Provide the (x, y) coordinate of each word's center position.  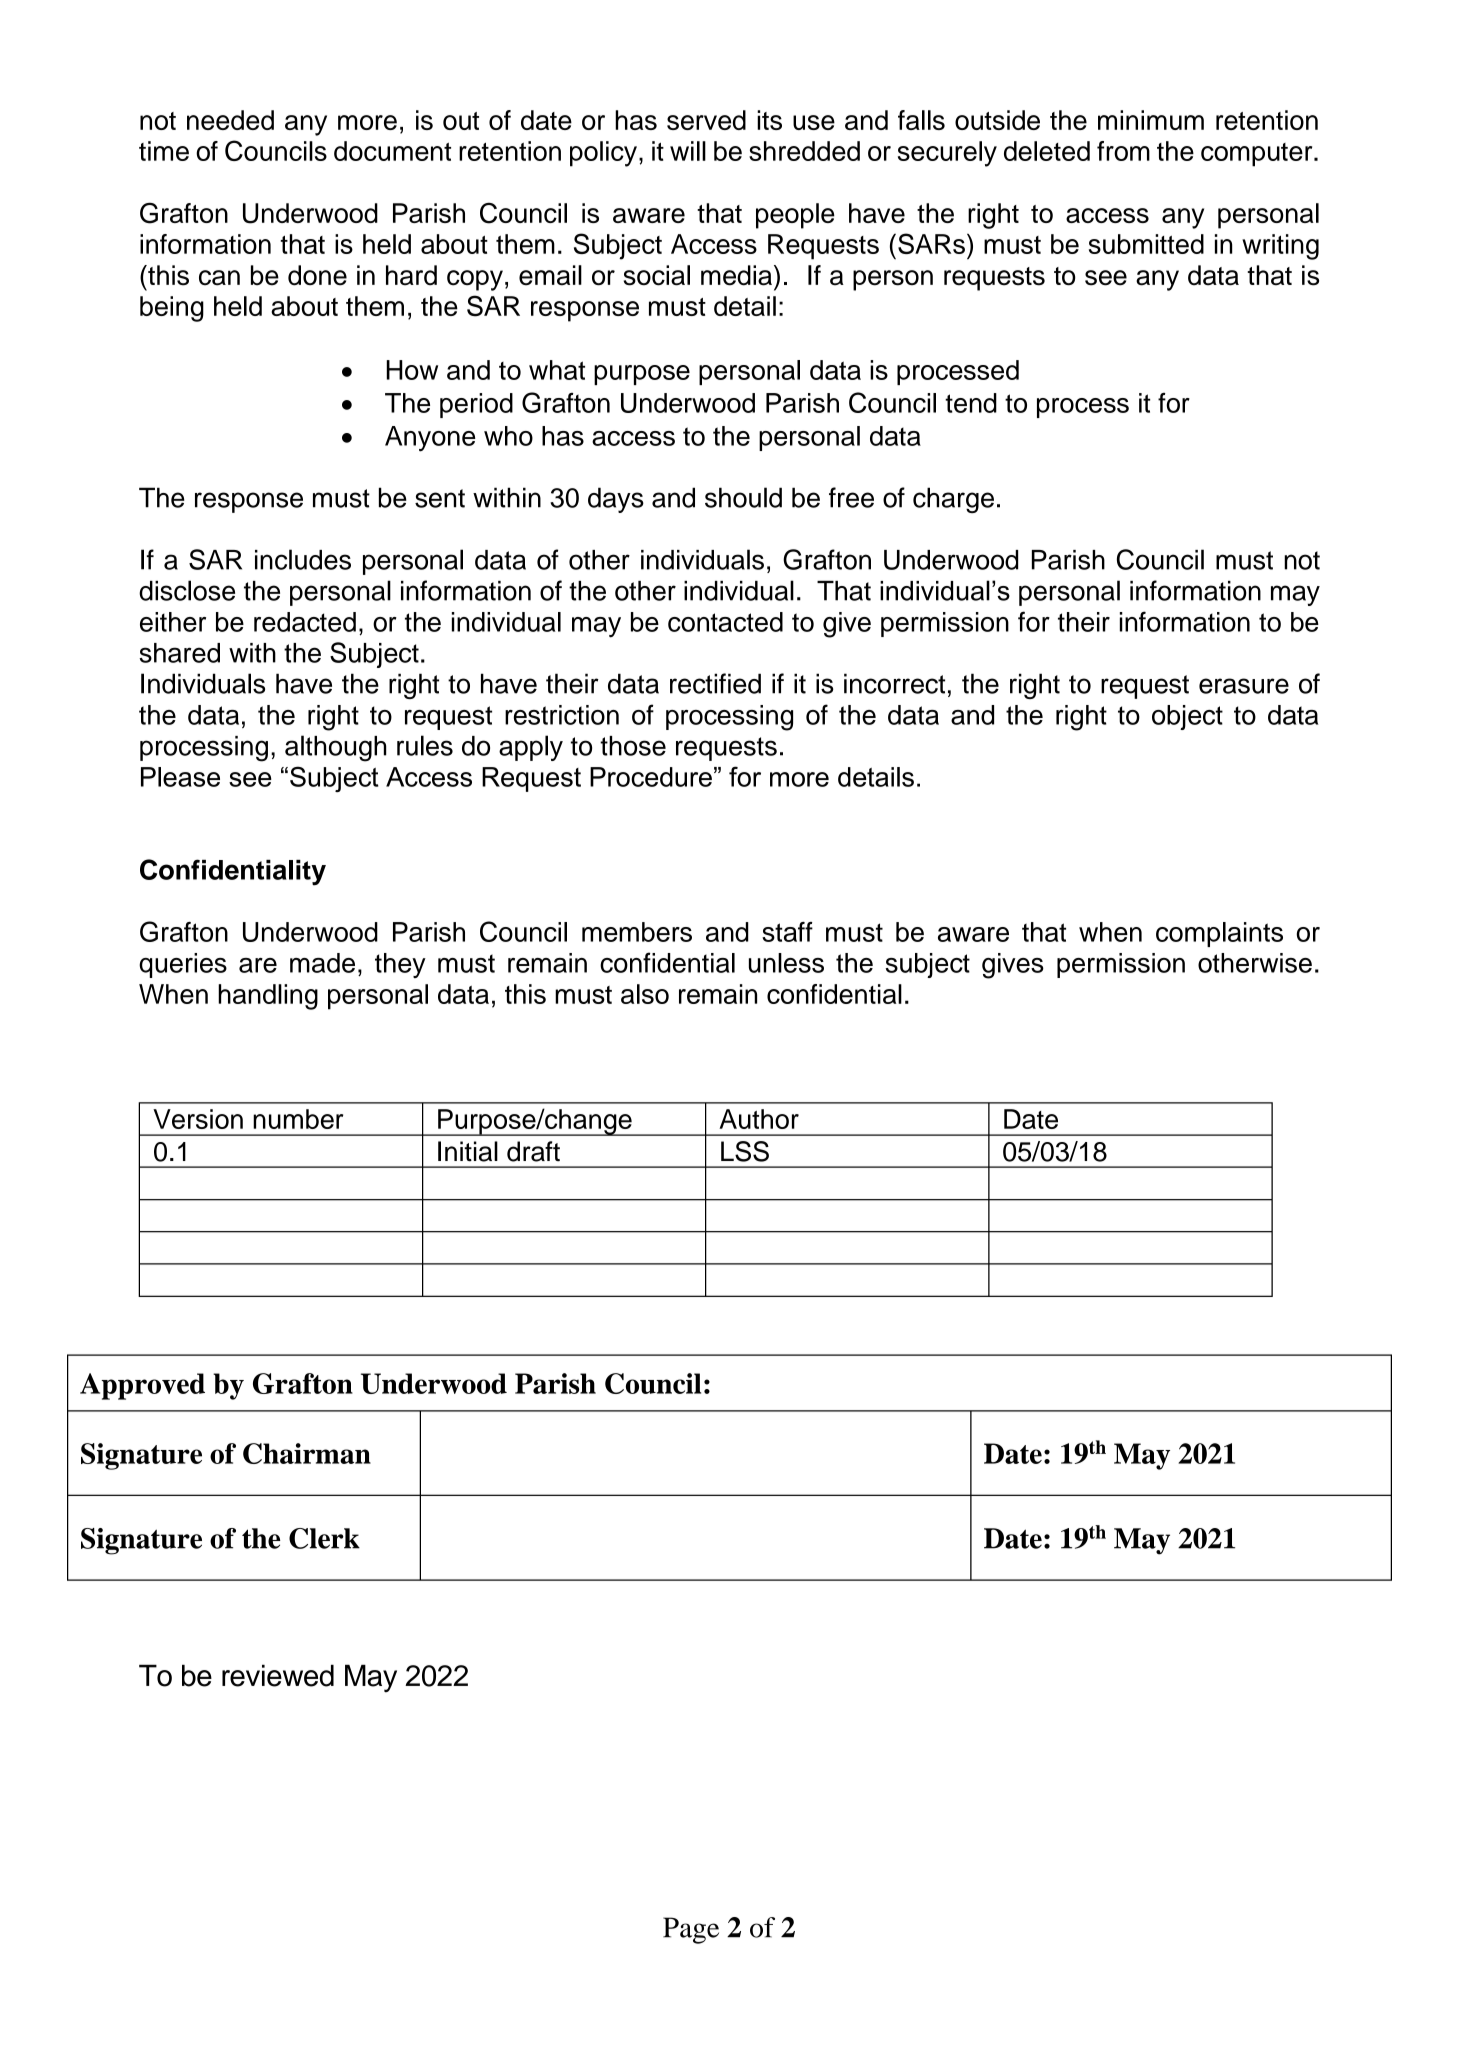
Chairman (307, 1453)
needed (230, 120)
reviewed (278, 1675)
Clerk (324, 1538)
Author (759, 1119)
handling (268, 997)
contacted (725, 622)
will (688, 151)
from (1123, 151)
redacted (305, 622)
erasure (1244, 686)
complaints (1219, 934)
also (645, 994)
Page (691, 1930)
